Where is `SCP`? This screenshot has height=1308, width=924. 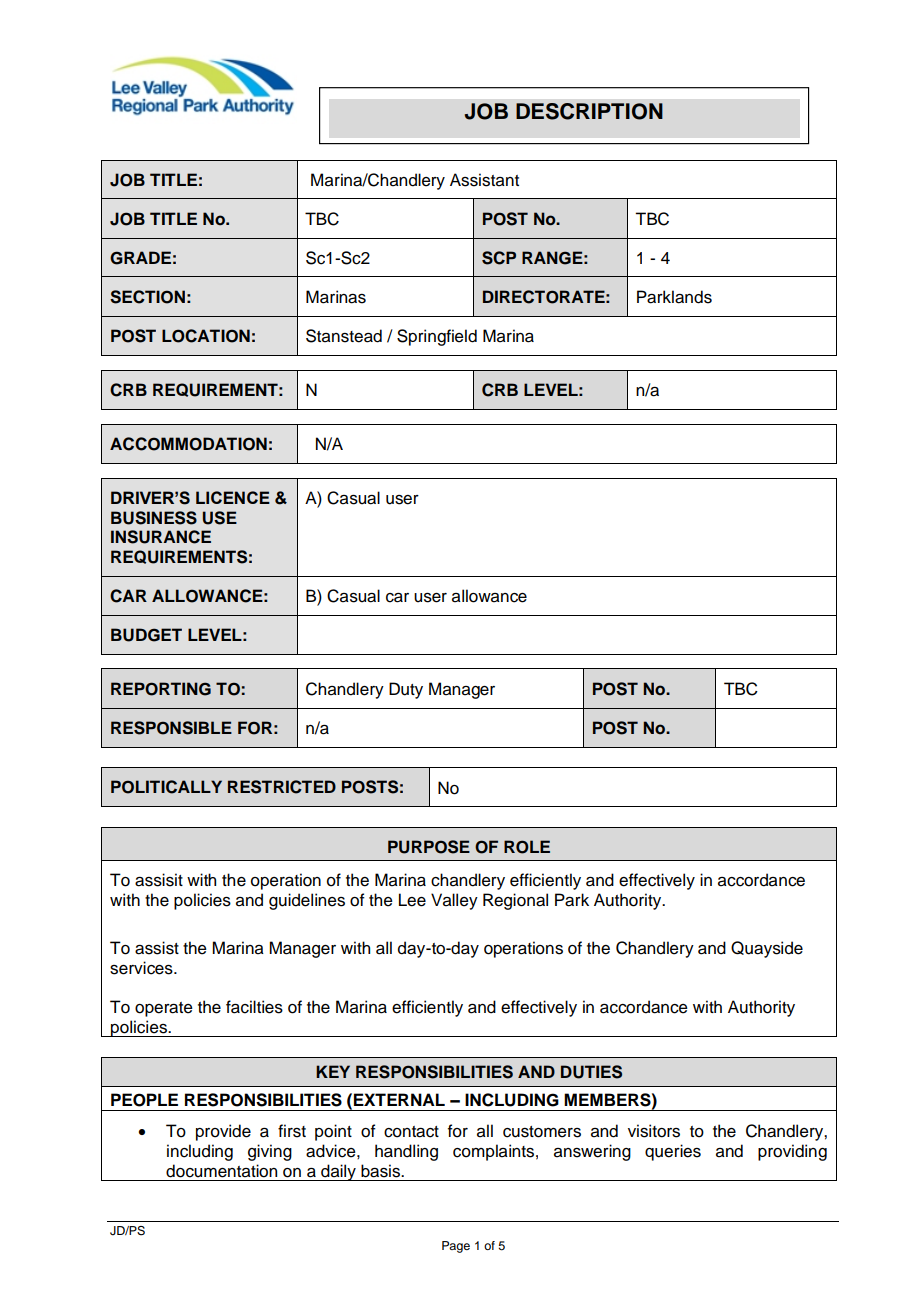
SCP is located at coordinates (499, 258).
